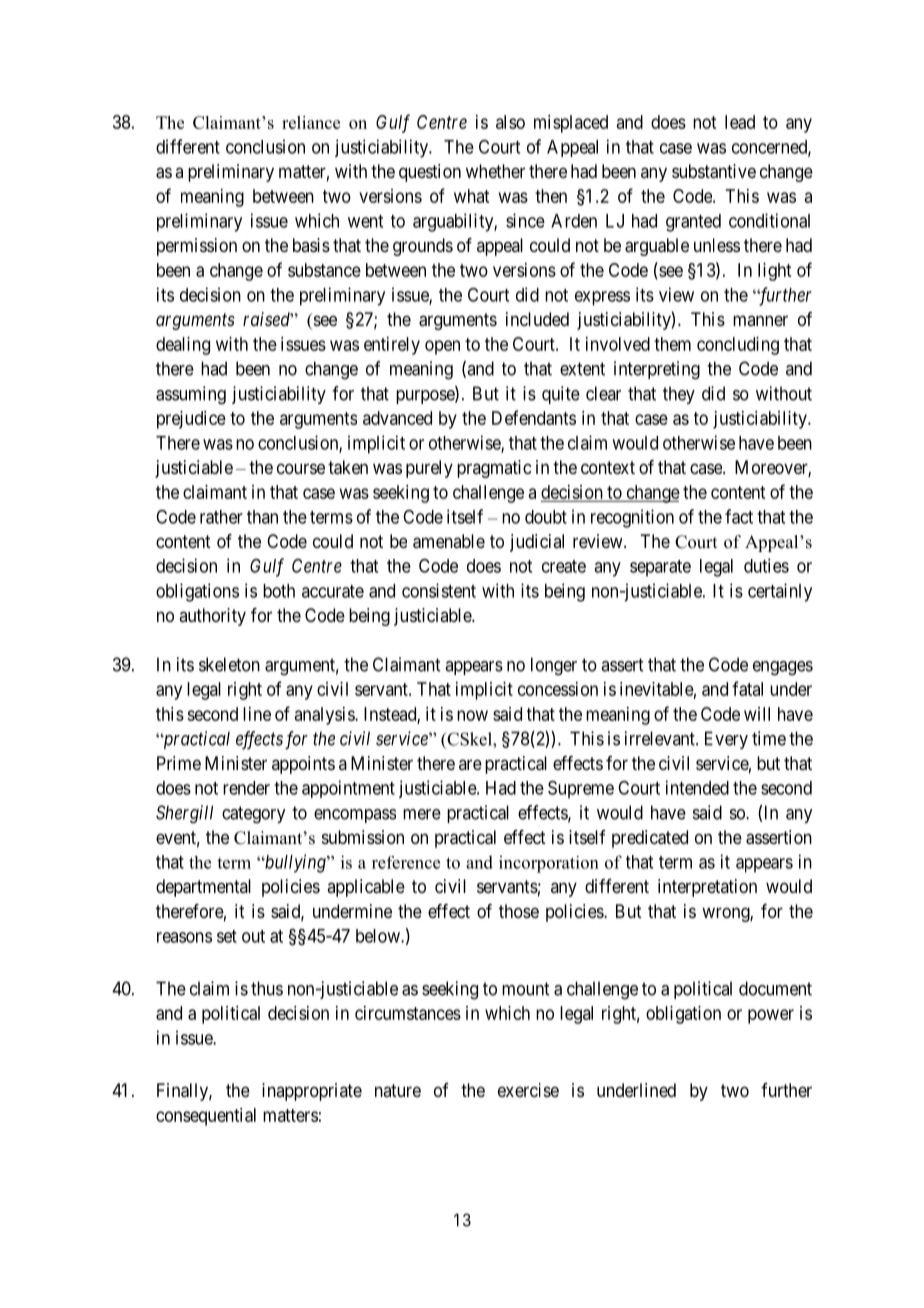  What do you see at coordinates (697, 787) in the screenshot?
I see `intended` at bounding box center [697, 787].
